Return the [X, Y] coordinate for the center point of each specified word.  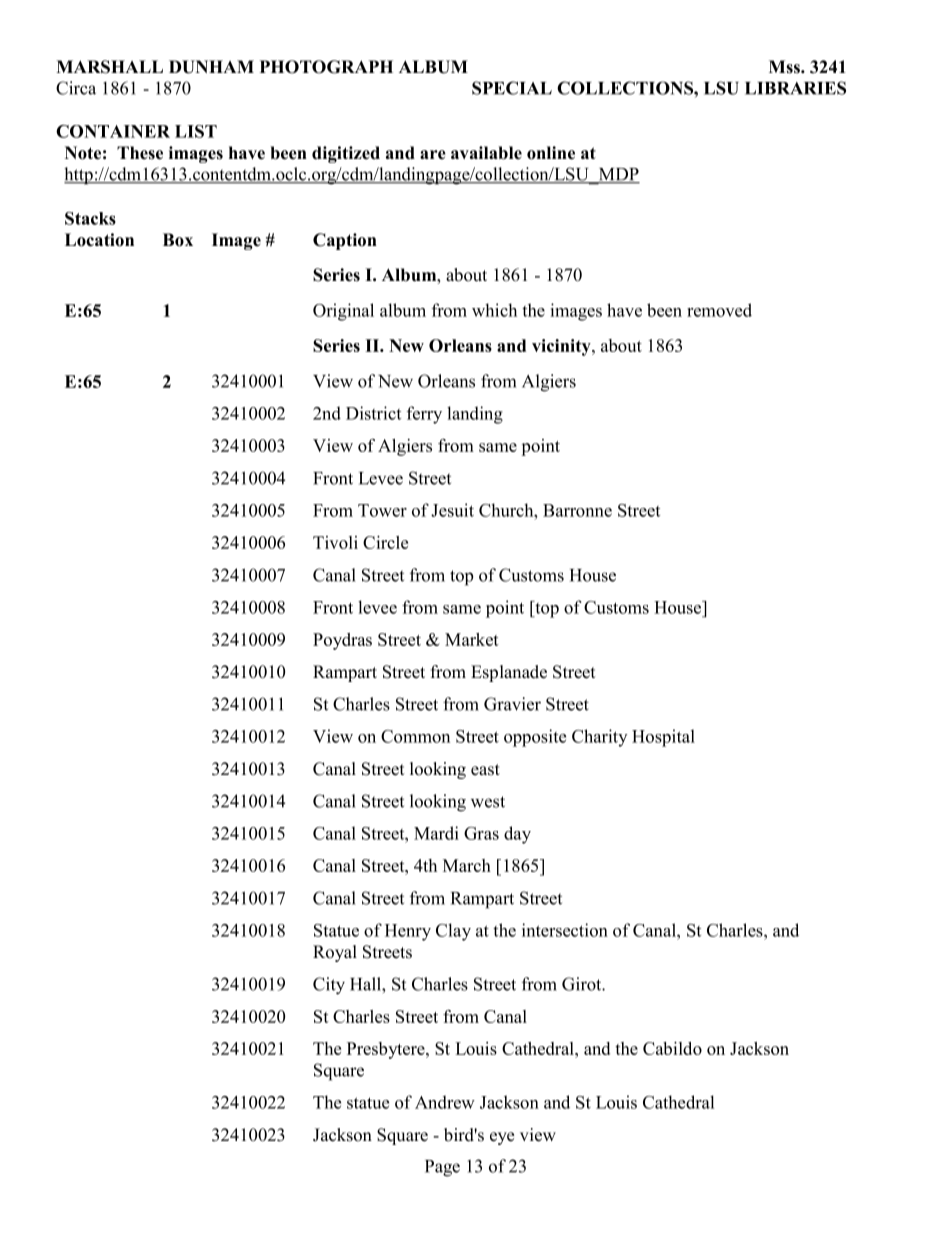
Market [472, 639]
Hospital [663, 738]
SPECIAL [512, 88]
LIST [196, 131]
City [329, 986]
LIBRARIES [795, 88]
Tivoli [335, 542]
